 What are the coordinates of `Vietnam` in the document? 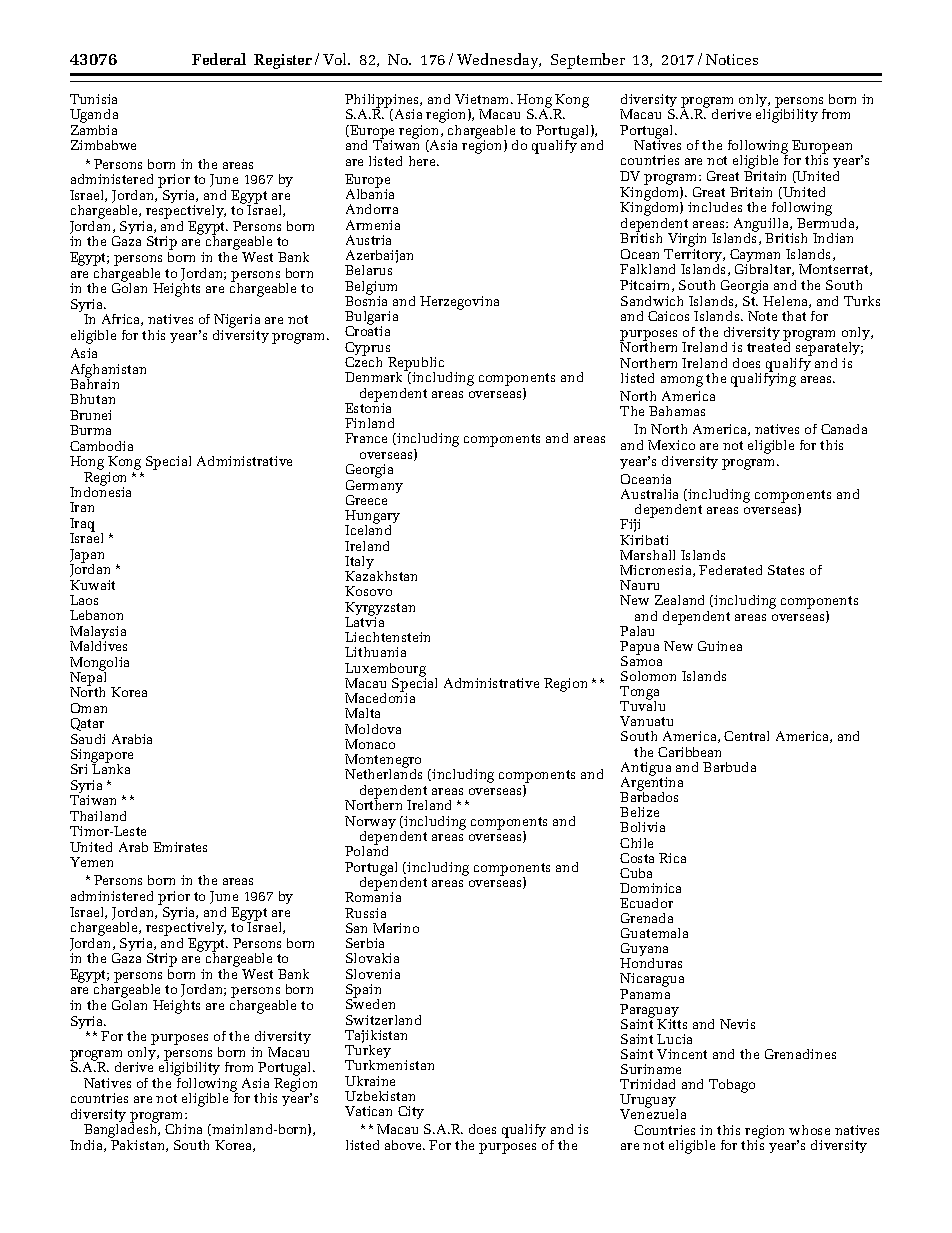 It's located at (483, 99).
